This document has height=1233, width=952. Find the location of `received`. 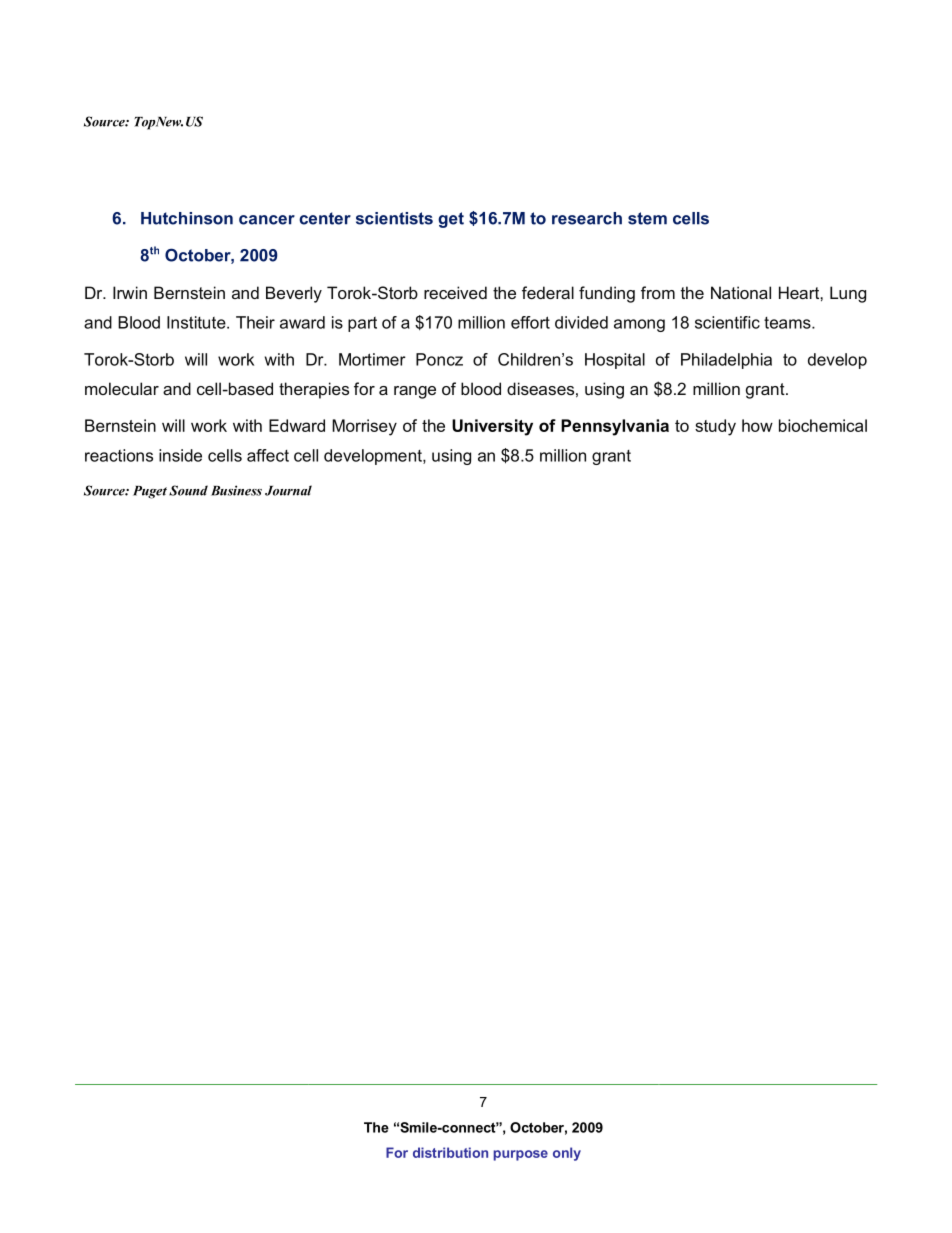

received is located at coordinates (455, 292).
